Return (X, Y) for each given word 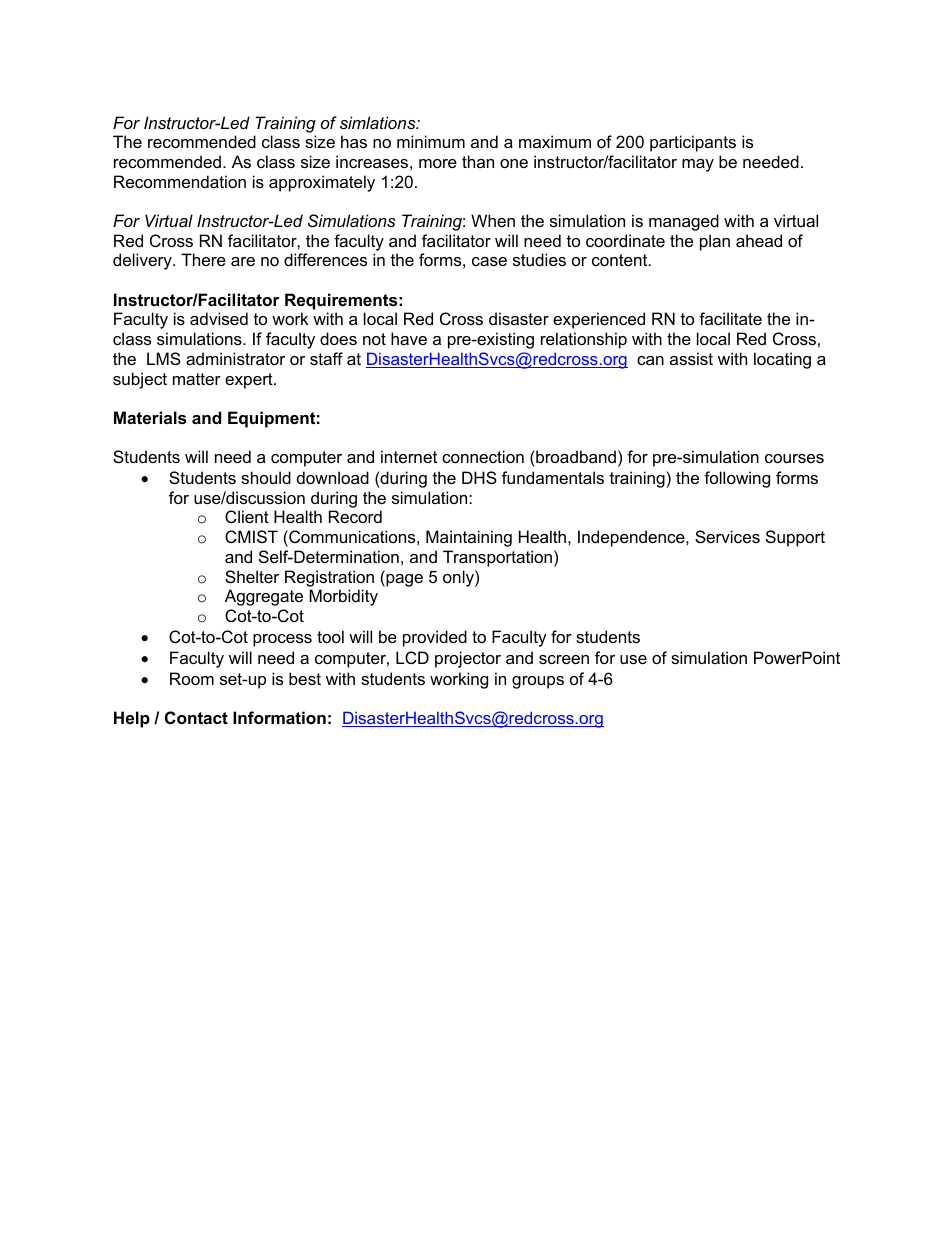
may (698, 165)
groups (538, 682)
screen (564, 659)
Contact (196, 717)
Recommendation (180, 181)
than (478, 161)
